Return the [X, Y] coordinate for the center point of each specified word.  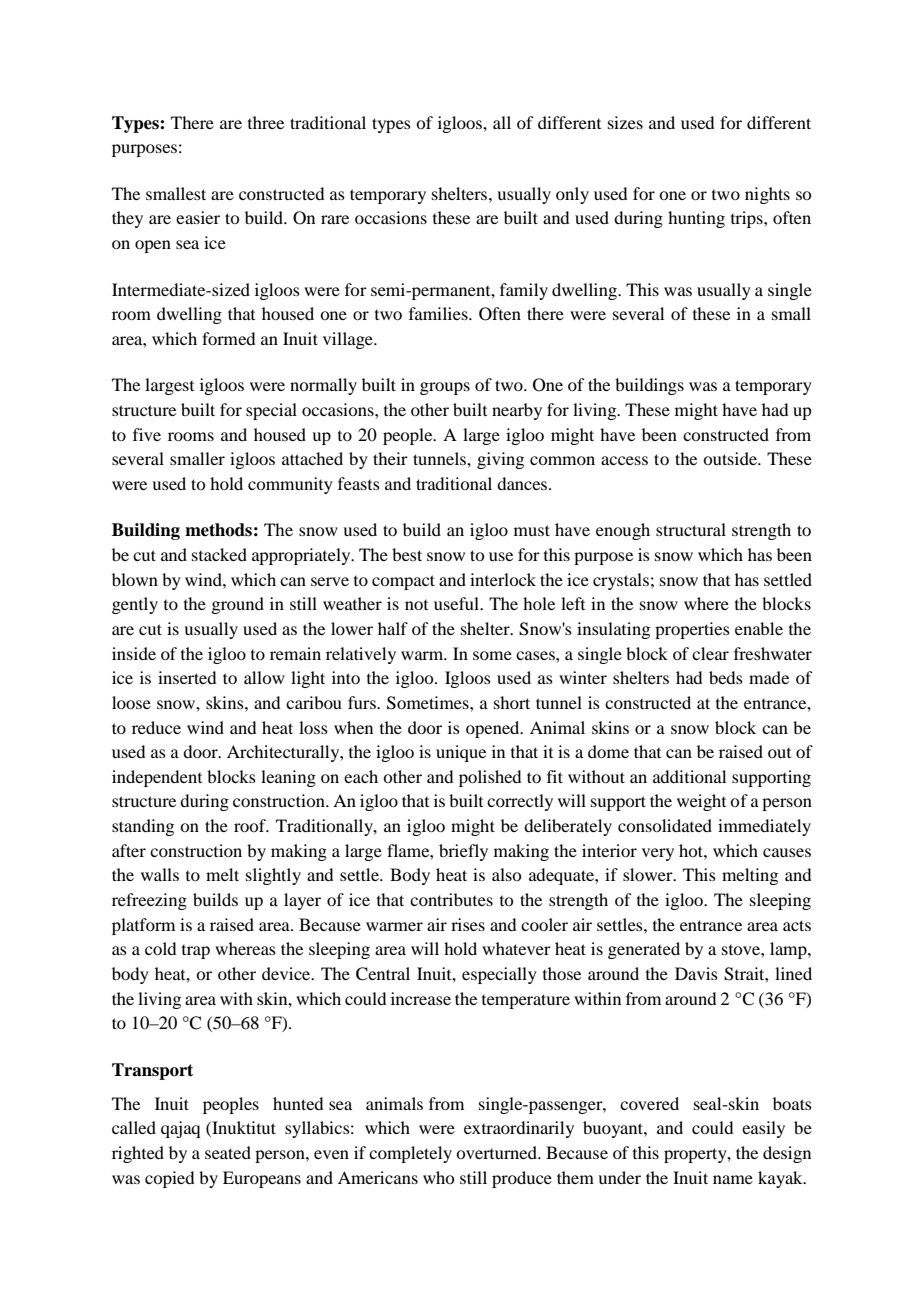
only [572, 195]
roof [251, 825]
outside [731, 458]
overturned [497, 1152]
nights [767, 195]
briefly [463, 852]
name [733, 1179]
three [266, 122]
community [290, 485]
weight [701, 802]
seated [228, 1152]
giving [500, 460]
